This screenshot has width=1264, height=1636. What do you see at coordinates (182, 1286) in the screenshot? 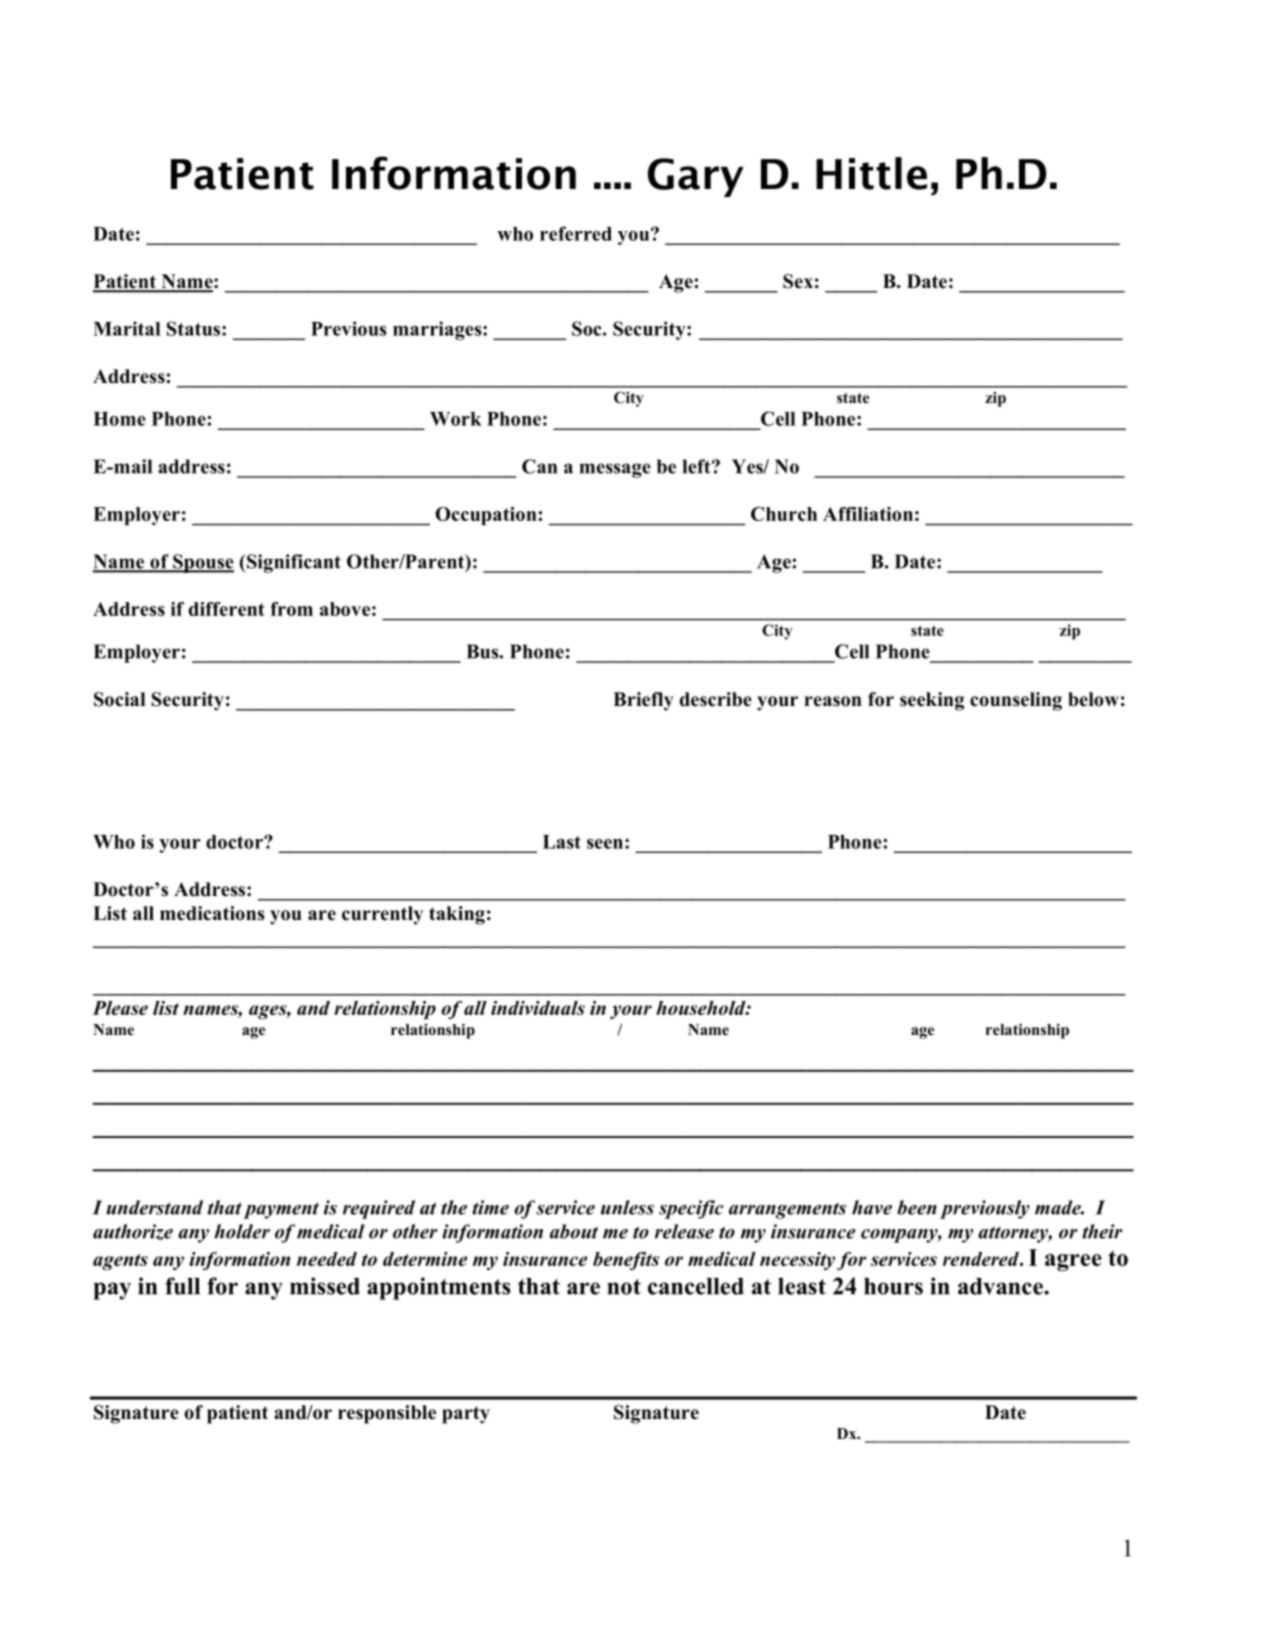
I see `full` at bounding box center [182, 1286].
